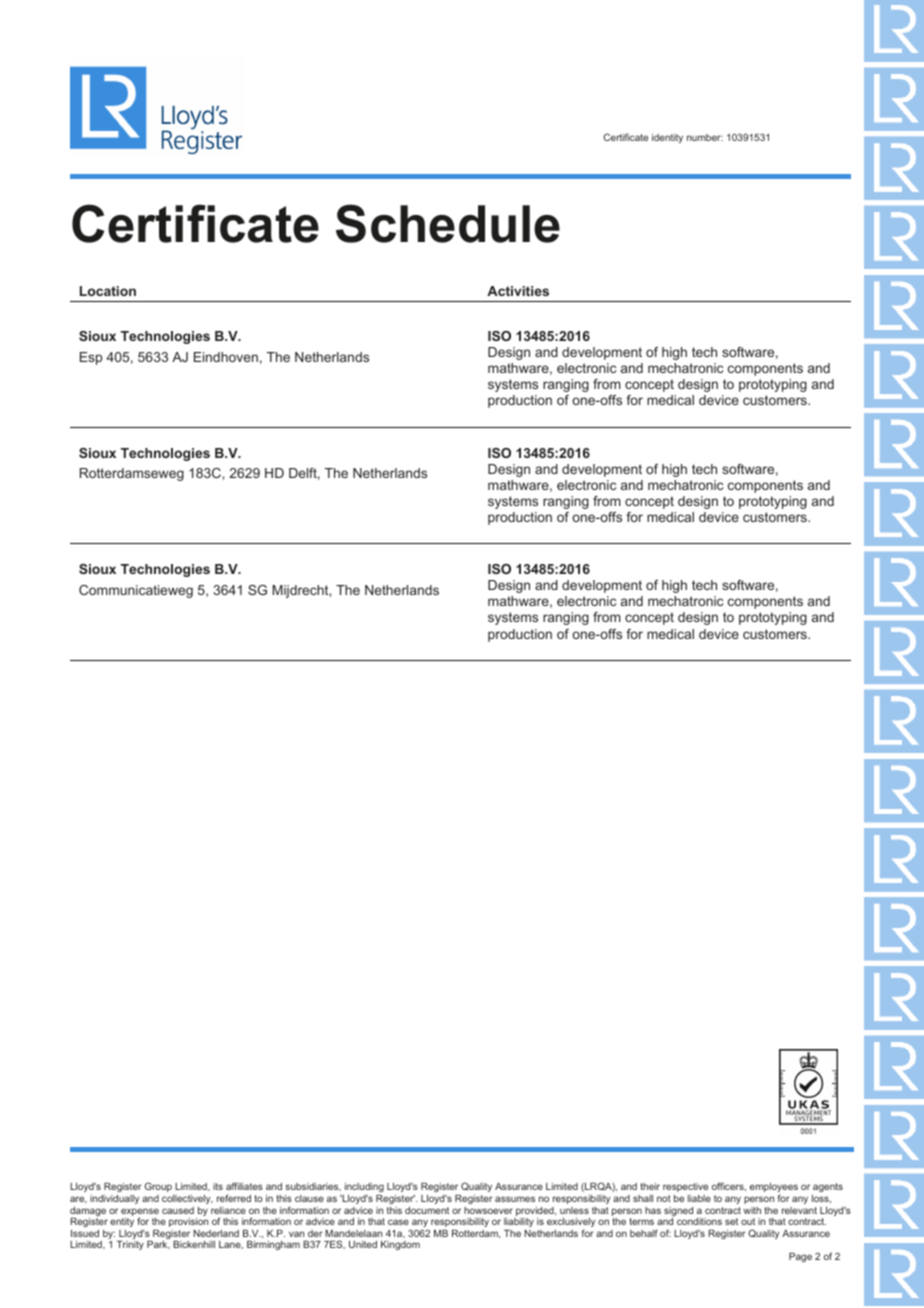 The height and width of the screenshot is (1308, 924). I want to click on Activities, so click(518, 291).
